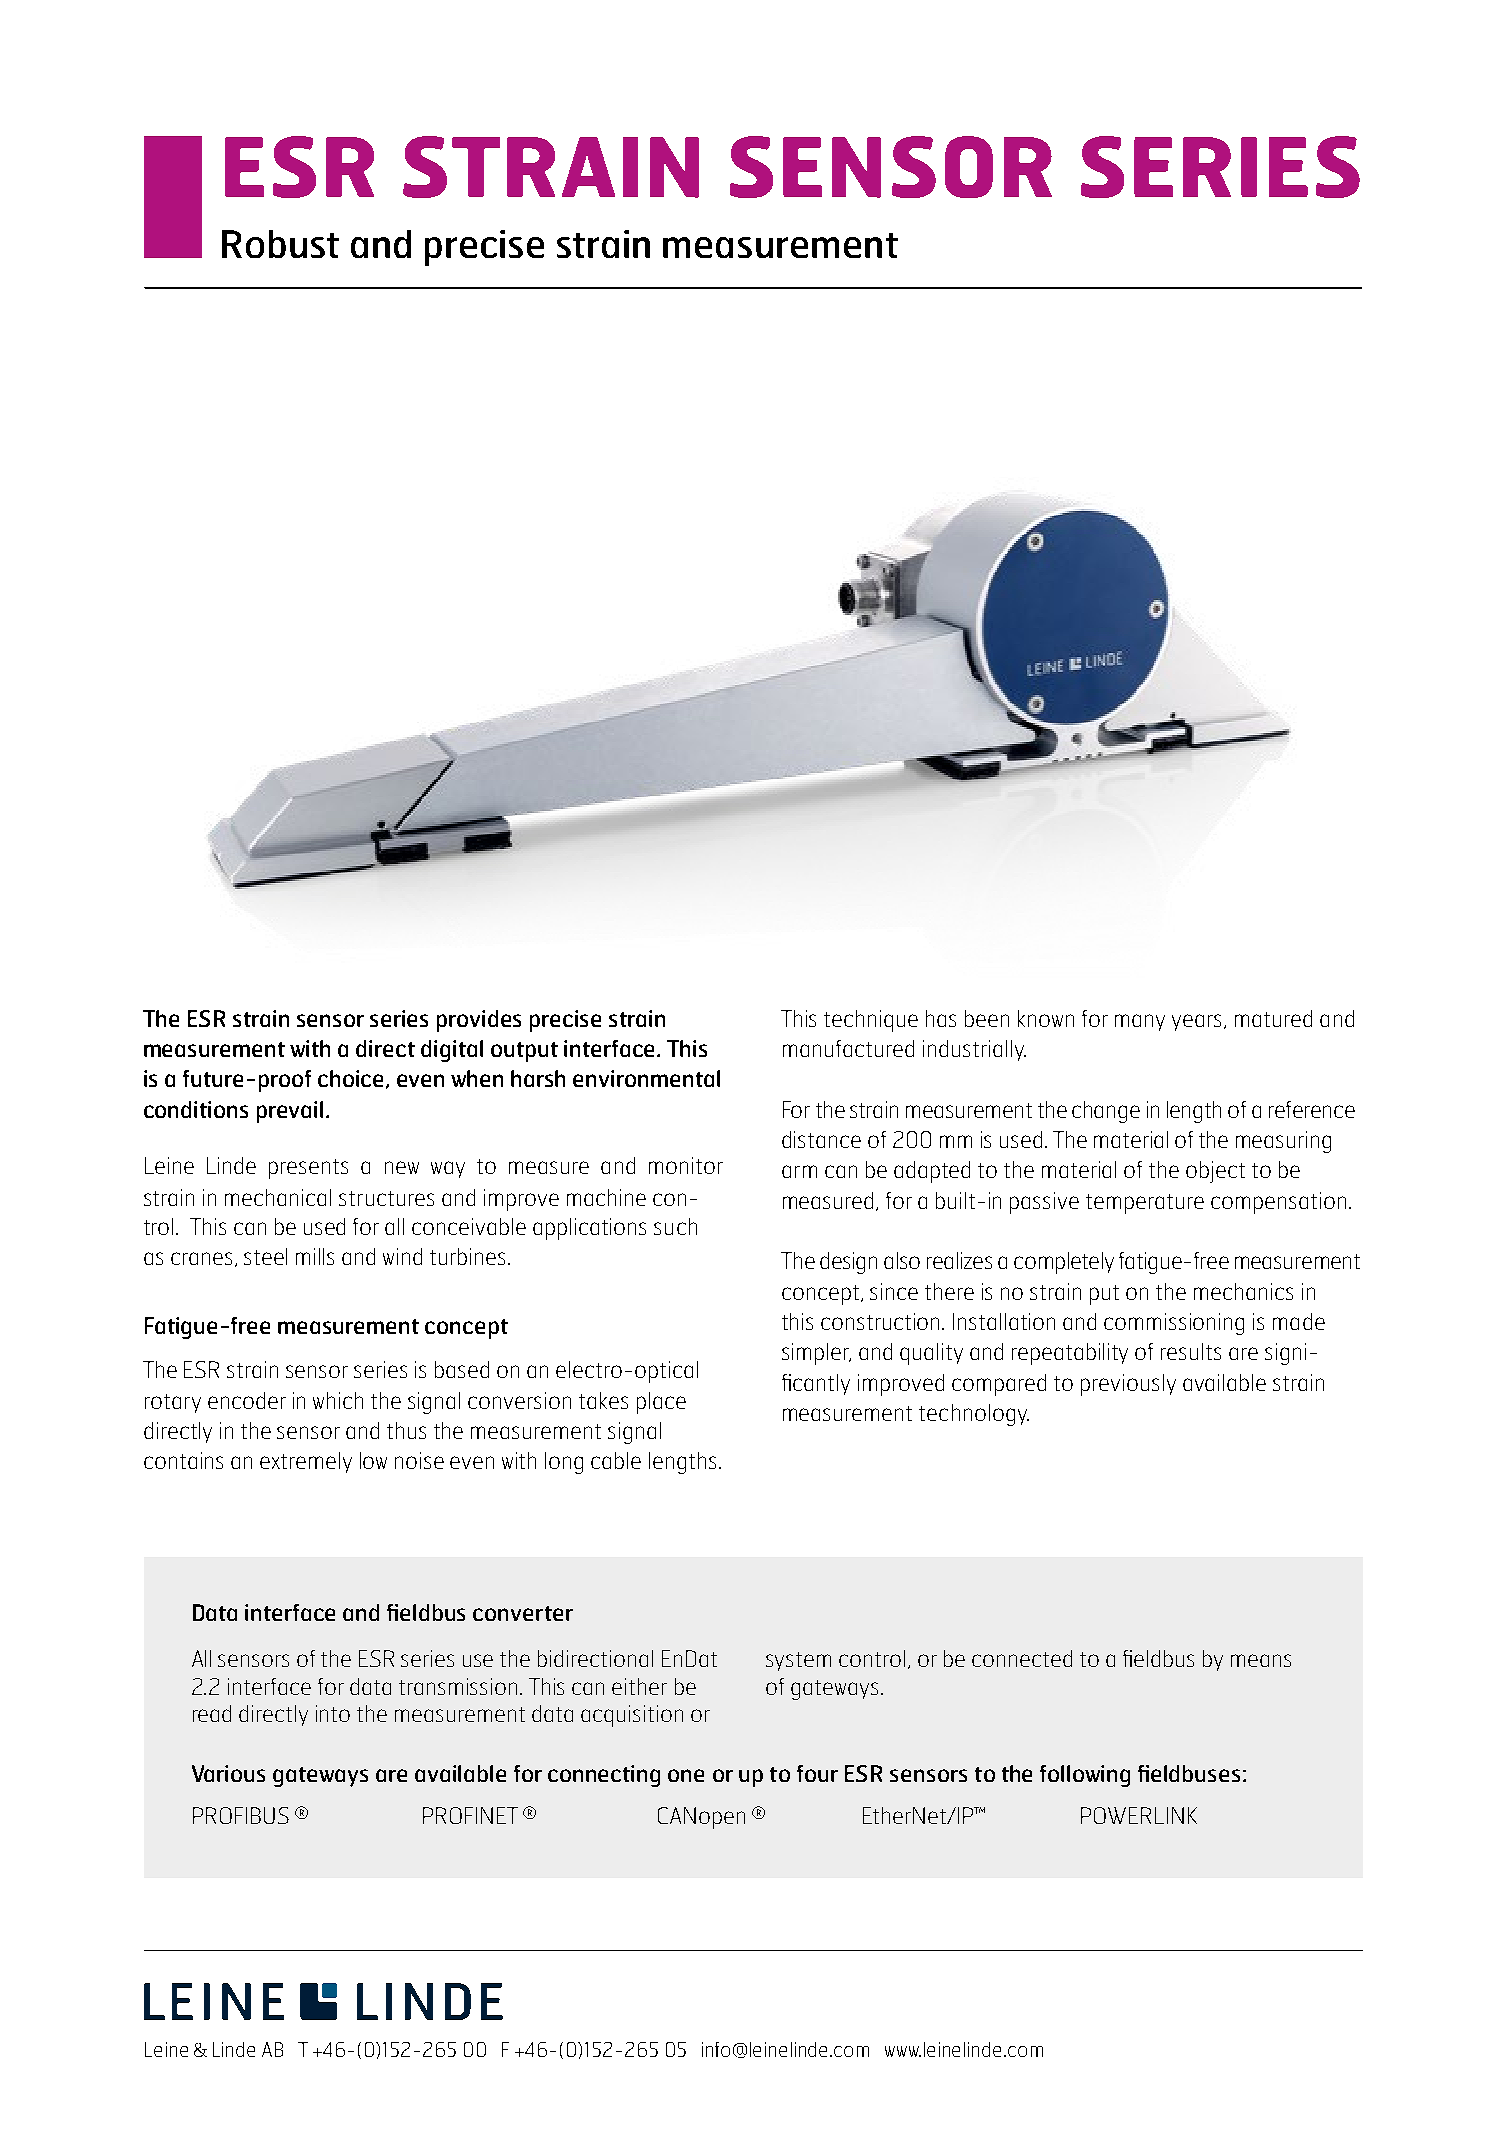  Describe the element at coordinates (352, 1079) in the screenshot. I see `choice` at that location.
